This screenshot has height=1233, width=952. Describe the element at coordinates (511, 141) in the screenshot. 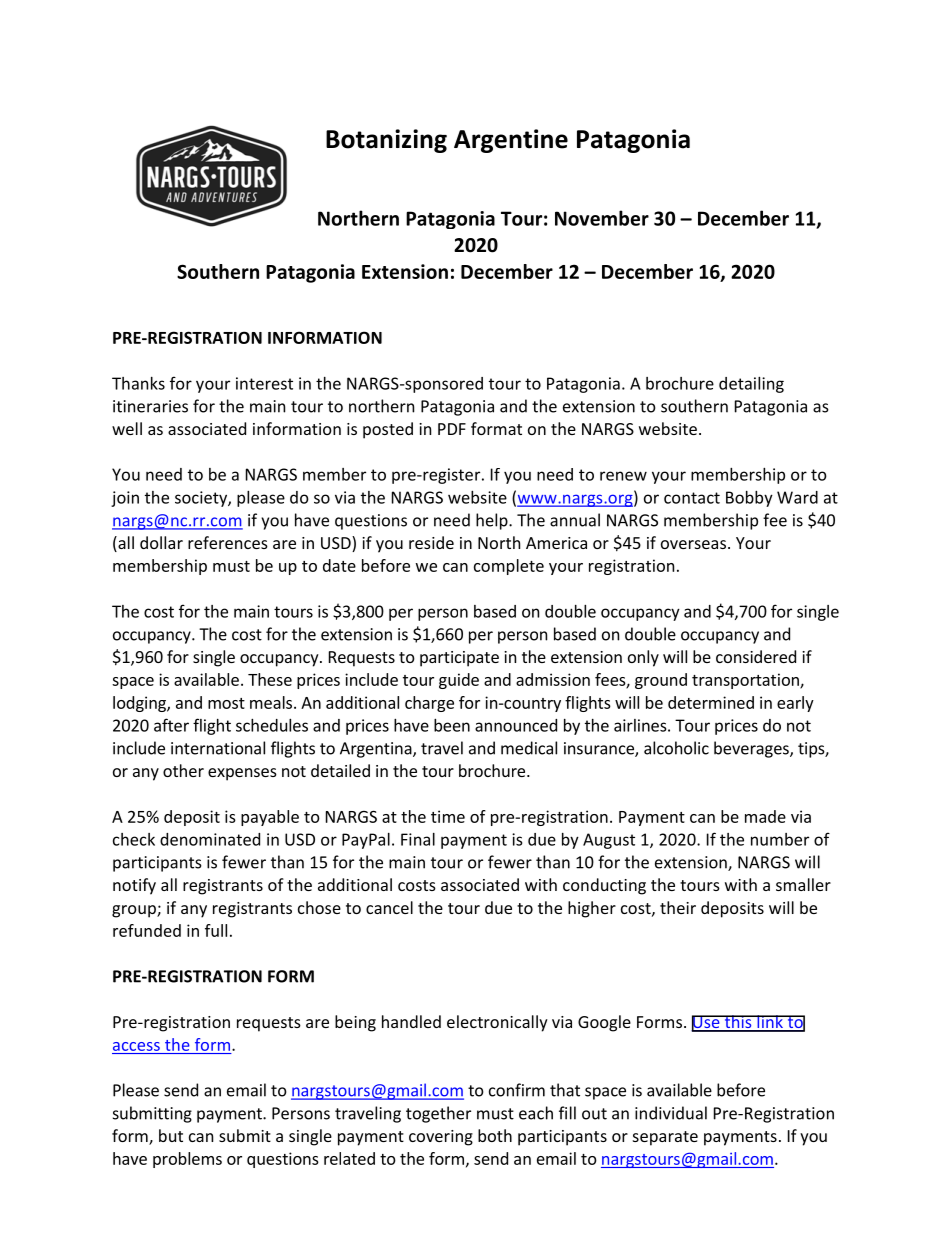

I see `Argentine` at that location.
